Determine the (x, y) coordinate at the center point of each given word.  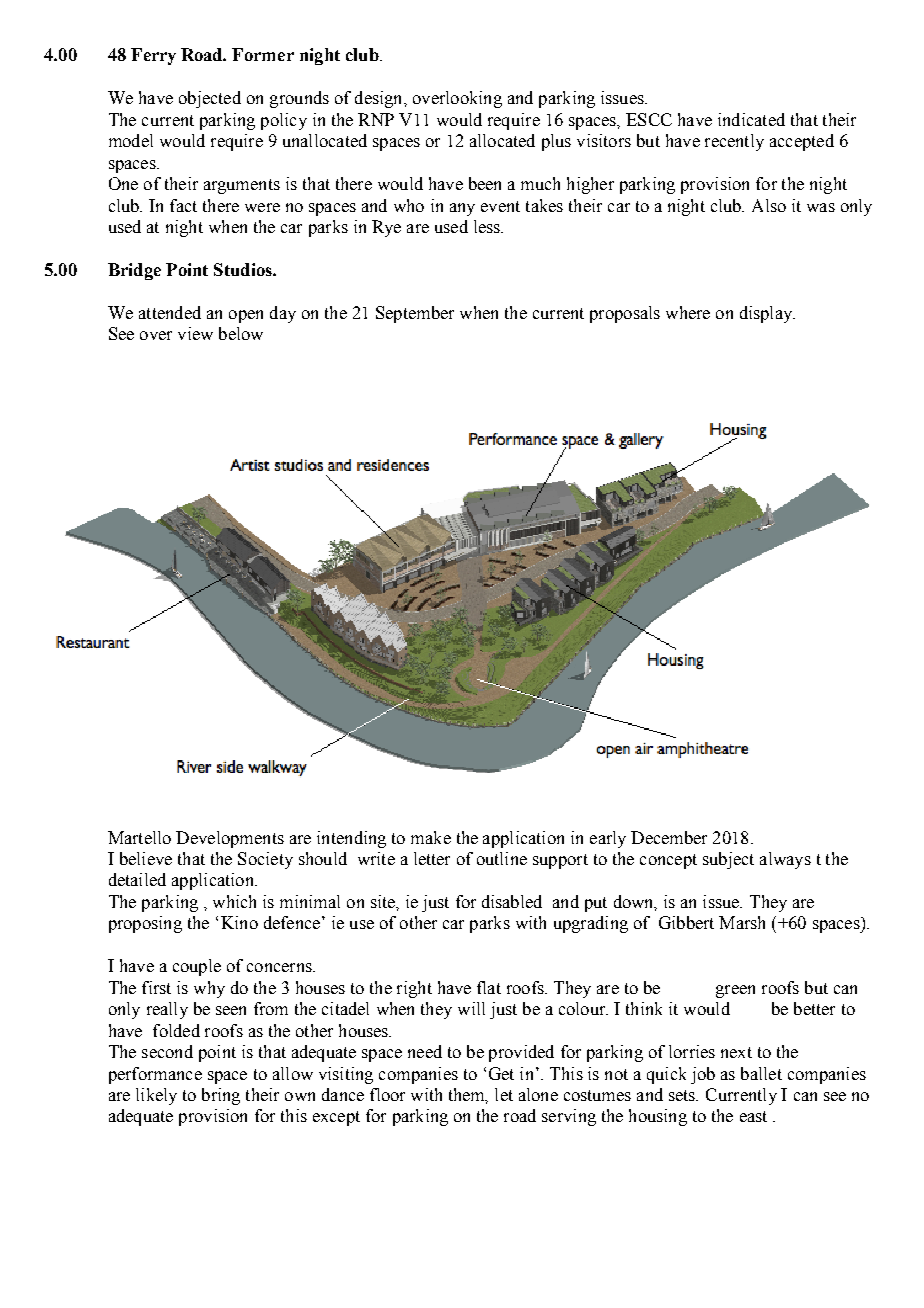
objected (210, 99)
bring (221, 1096)
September (415, 314)
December (669, 837)
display (767, 314)
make (431, 837)
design (380, 99)
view (195, 333)
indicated (751, 119)
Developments (230, 839)
